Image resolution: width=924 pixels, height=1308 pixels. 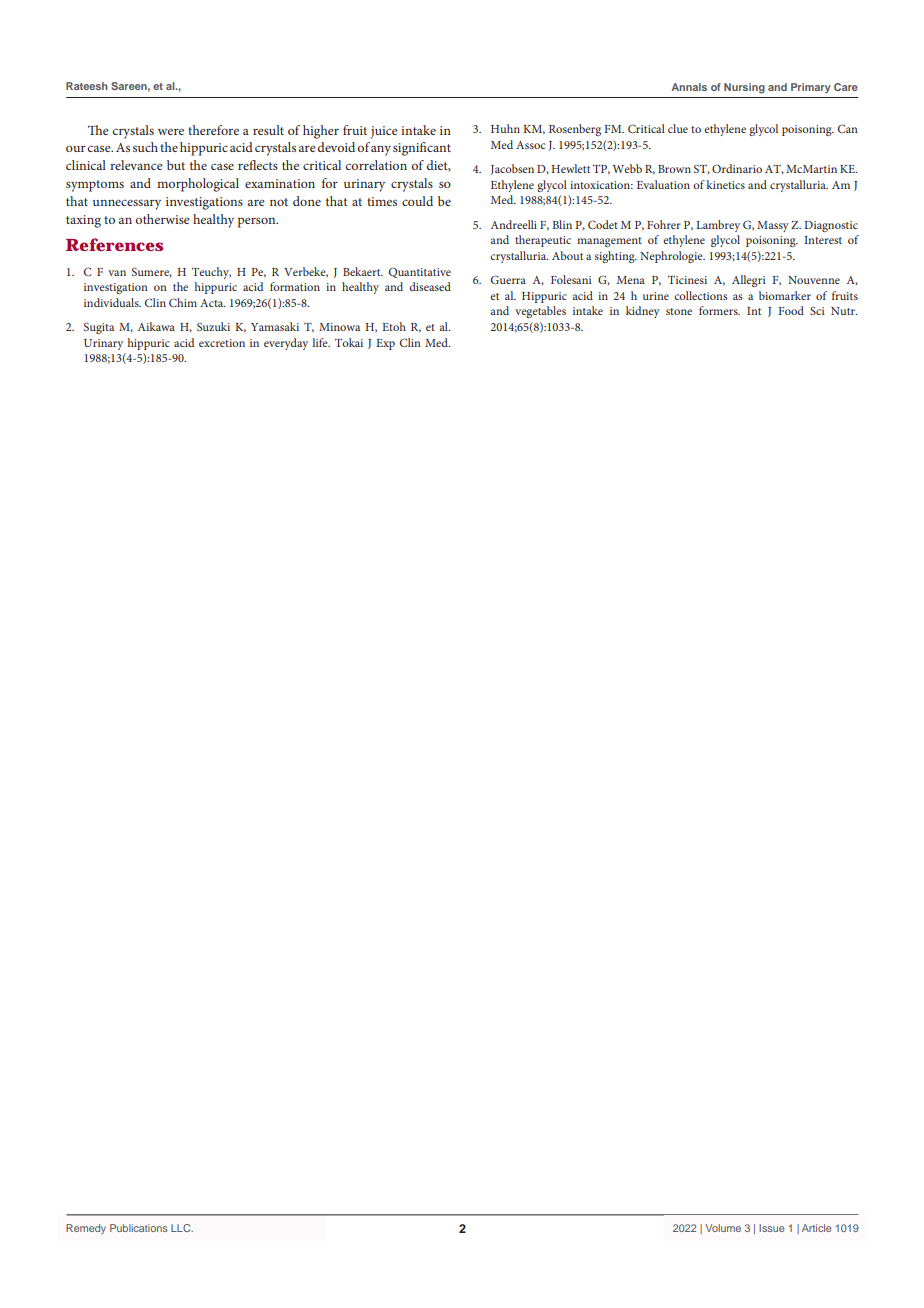 What do you see at coordinates (385, 344) in the screenshot?
I see `Exp` at bounding box center [385, 344].
